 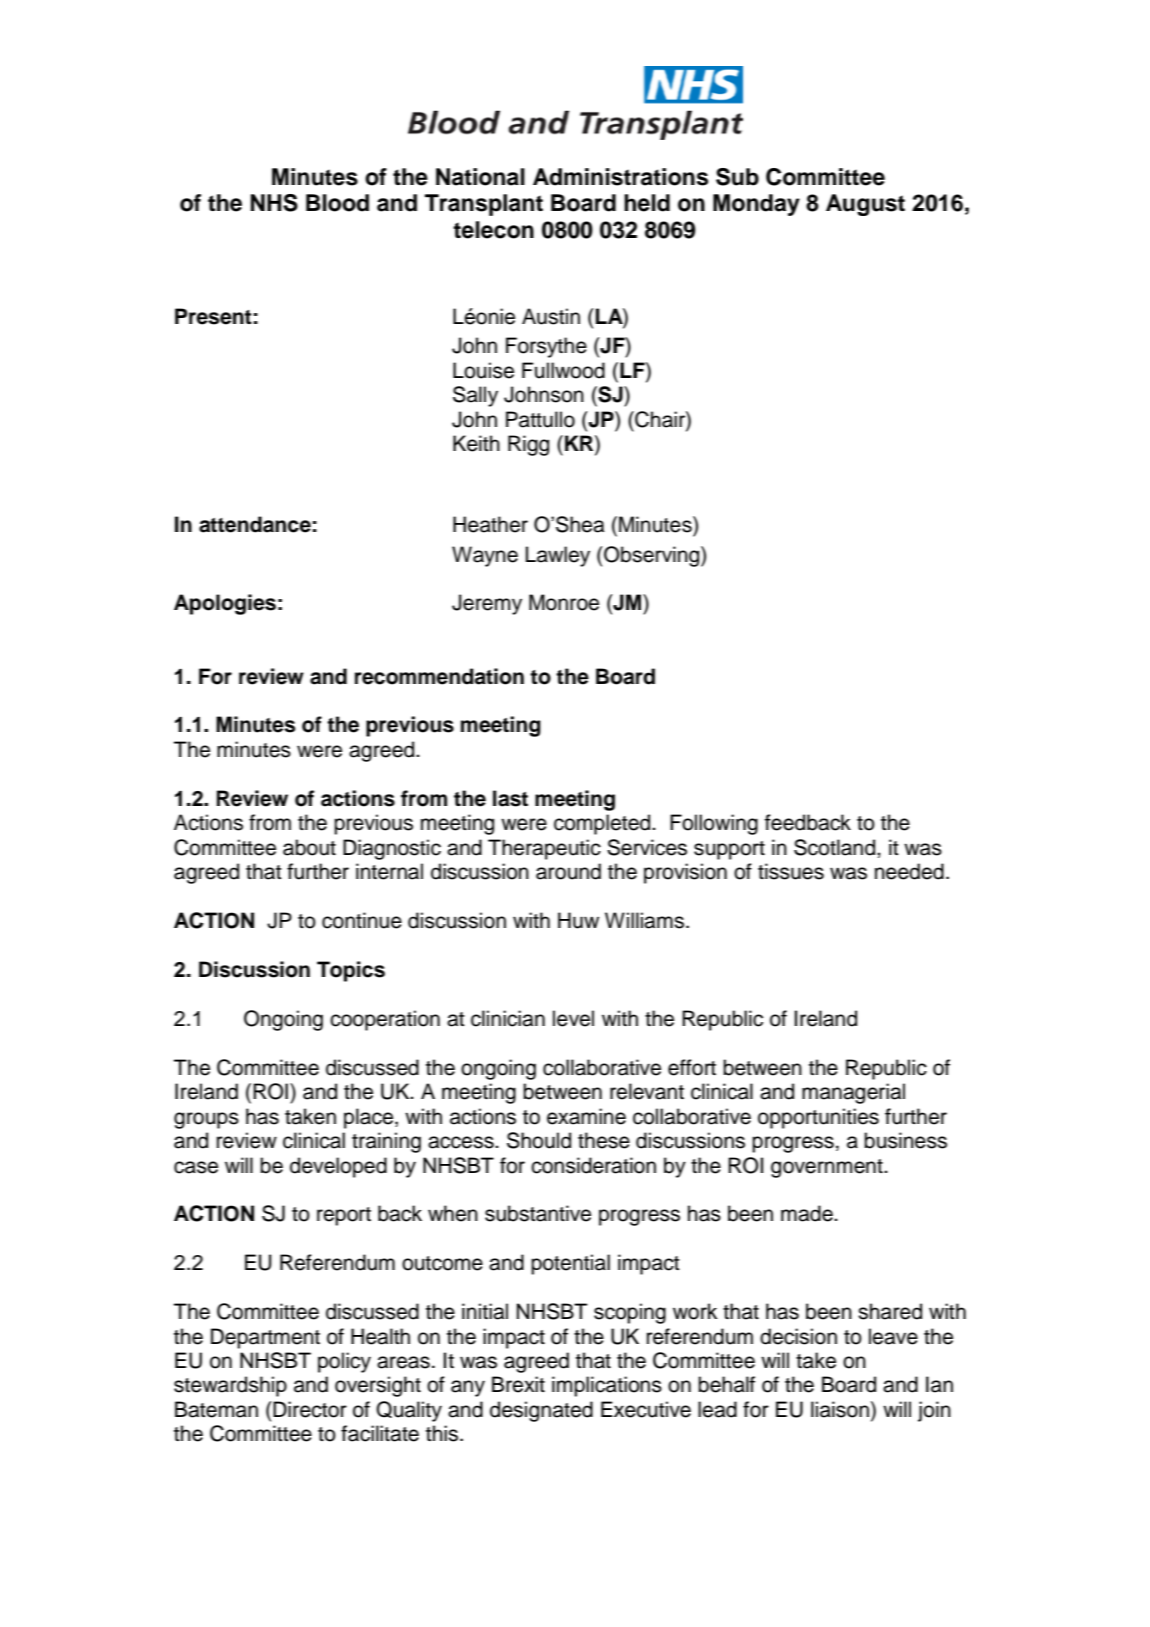 I want to click on Administrations, so click(x=620, y=177).
